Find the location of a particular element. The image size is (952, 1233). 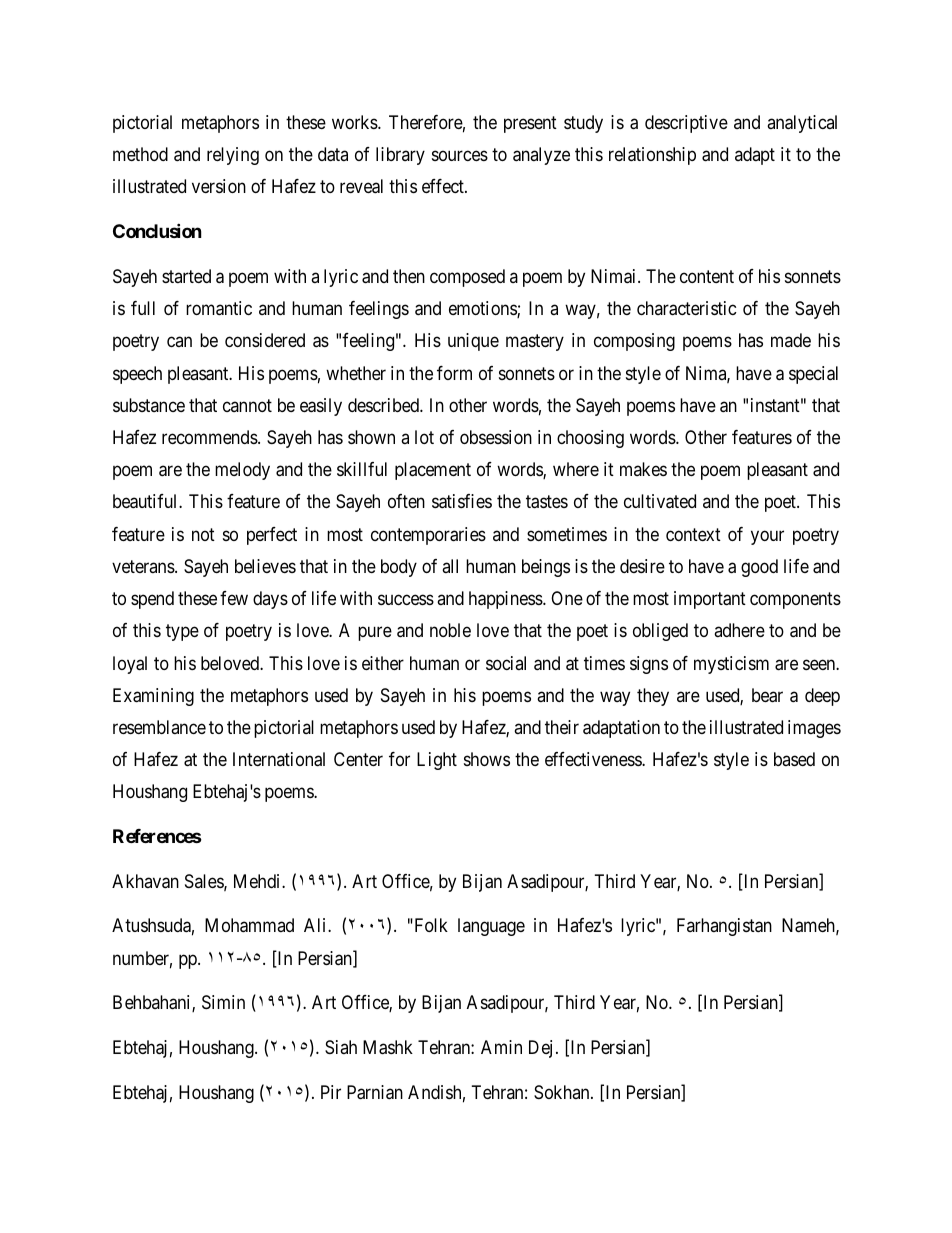

happiness is located at coordinates (506, 600).
